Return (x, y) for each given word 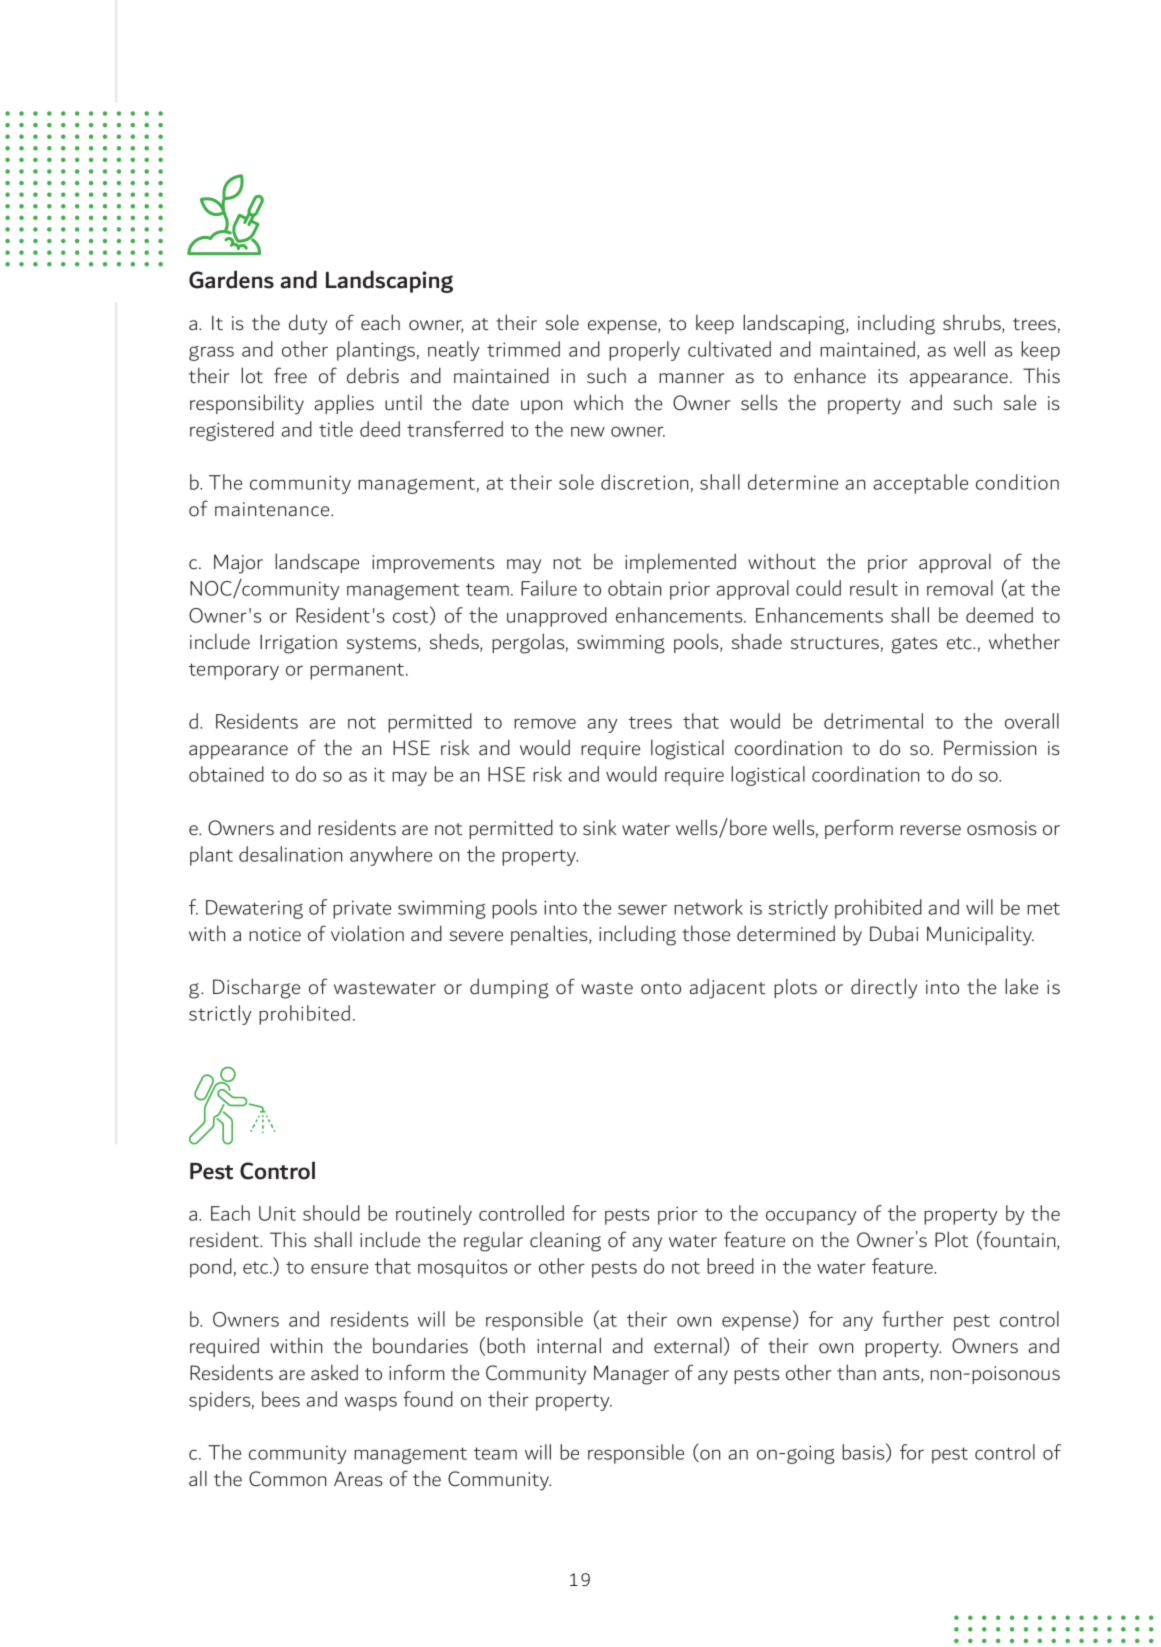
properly (644, 351)
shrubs (973, 324)
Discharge (256, 988)
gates (915, 645)
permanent (358, 671)
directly (884, 988)
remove (545, 723)
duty (308, 324)
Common (287, 1479)
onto (661, 988)
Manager (631, 1375)
